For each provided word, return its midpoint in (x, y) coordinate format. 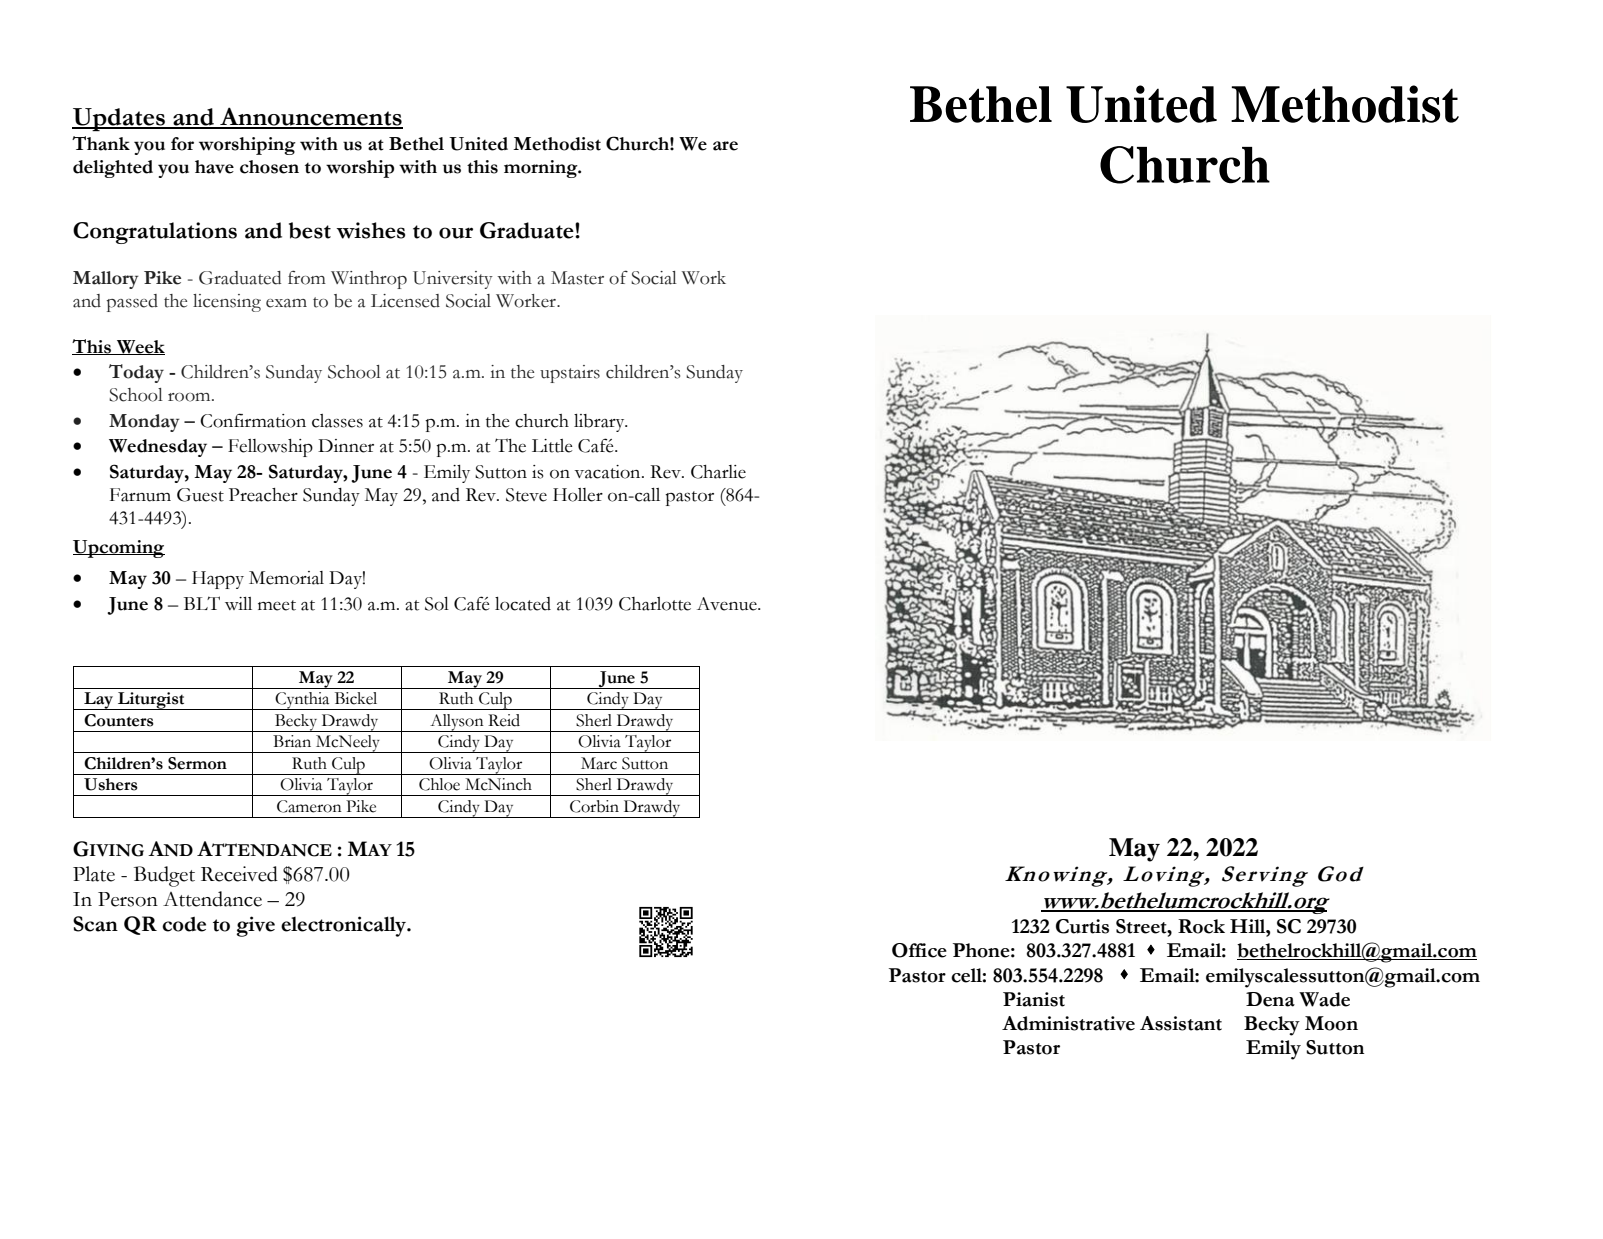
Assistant (1181, 1023)
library (600, 423)
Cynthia (303, 701)
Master (577, 278)
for (182, 144)
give (255, 926)
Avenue (728, 604)
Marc (599, 763)
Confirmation (253, 420)
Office (919, 950)
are (725, 146)
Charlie (718, 472)
